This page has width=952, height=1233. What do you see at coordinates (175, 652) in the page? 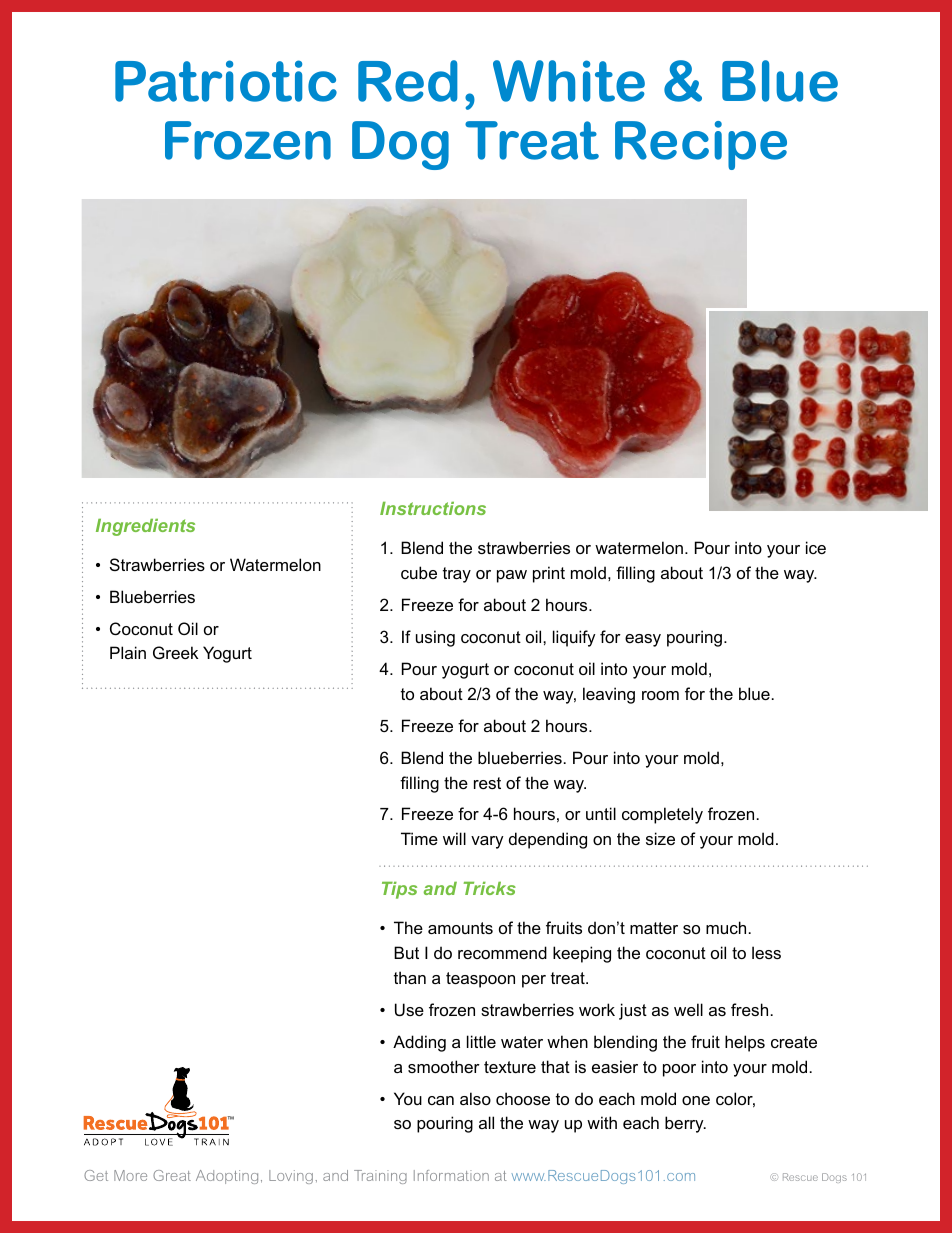
I see `Greek` at bounding box center [175, 652].
